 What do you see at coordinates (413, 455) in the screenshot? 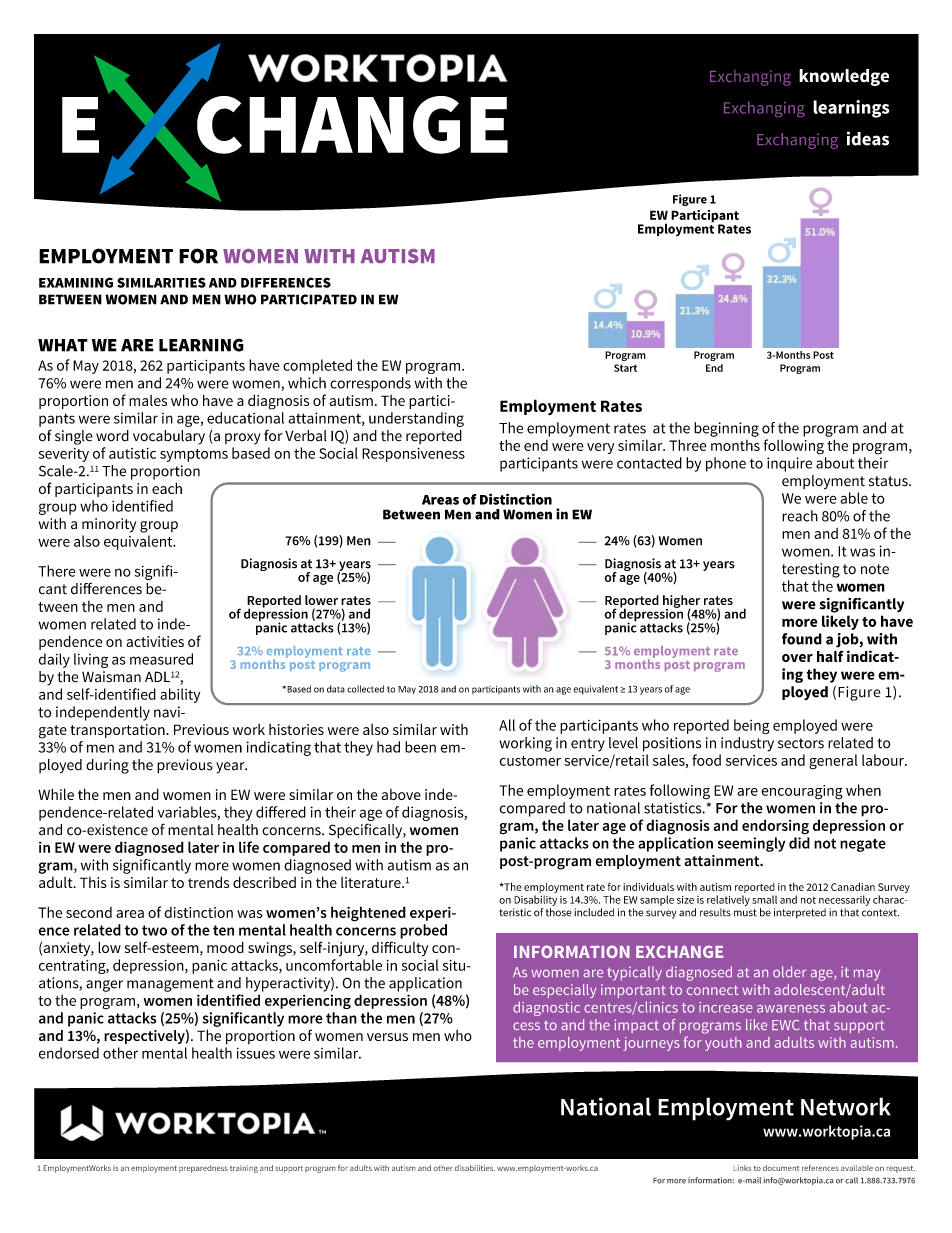
I see `Responsiveness` at bounding box center [413, 455].
